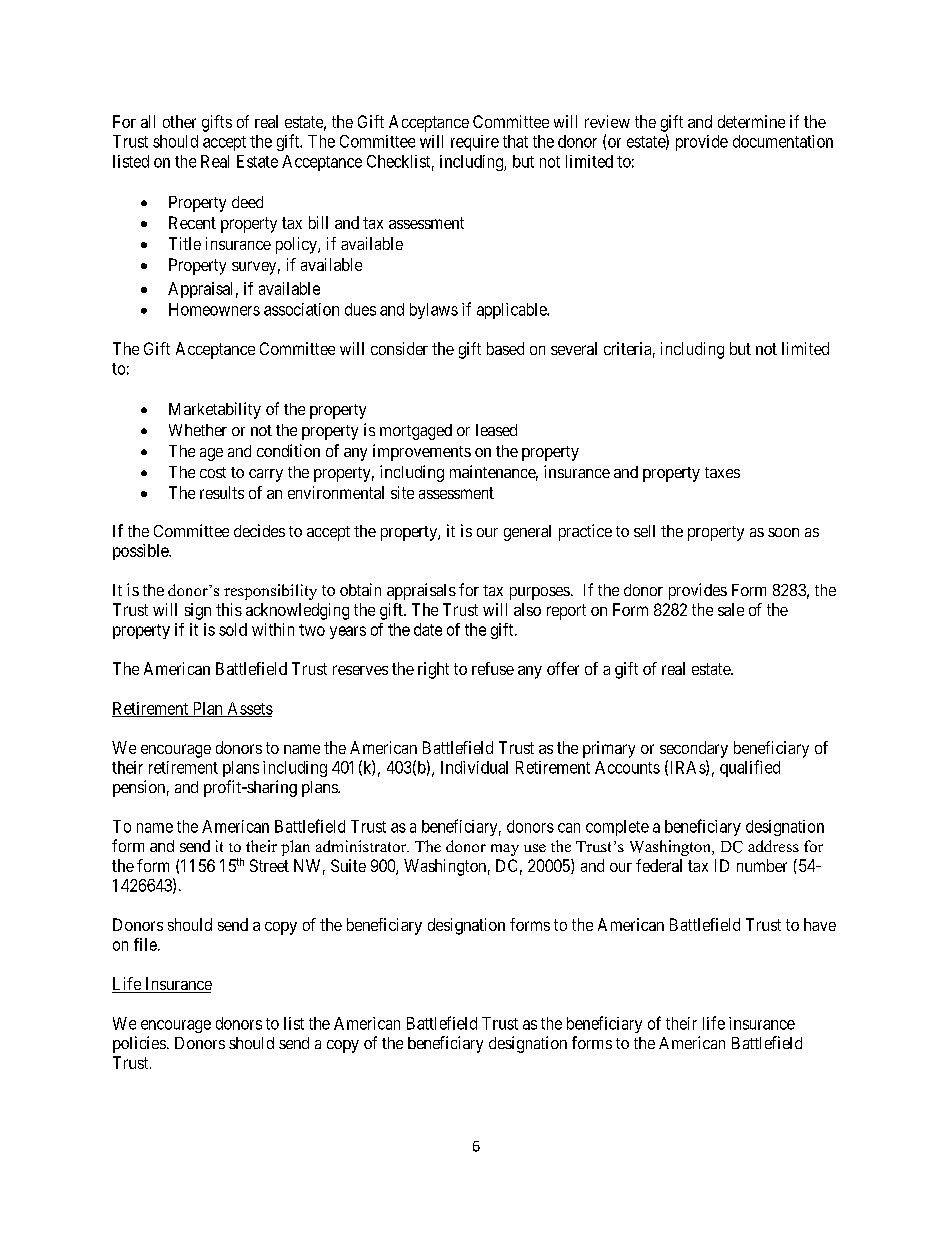 The width and height of the screenshot is (952, 1233). I want to click on require, so click(475, 143).
